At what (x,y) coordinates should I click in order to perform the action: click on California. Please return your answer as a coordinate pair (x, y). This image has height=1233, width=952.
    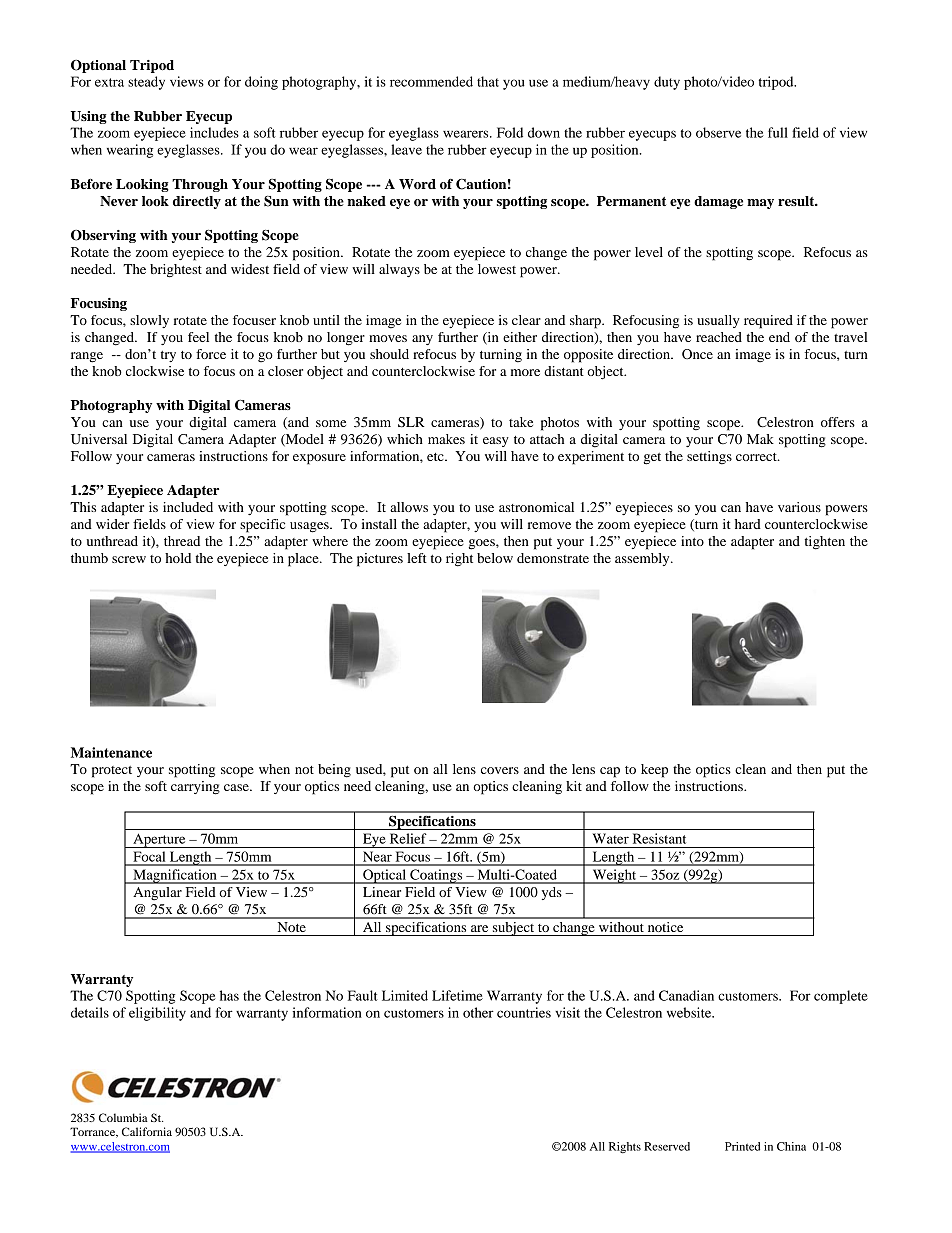
    Looking at the image, I should click on (147, 1131).
